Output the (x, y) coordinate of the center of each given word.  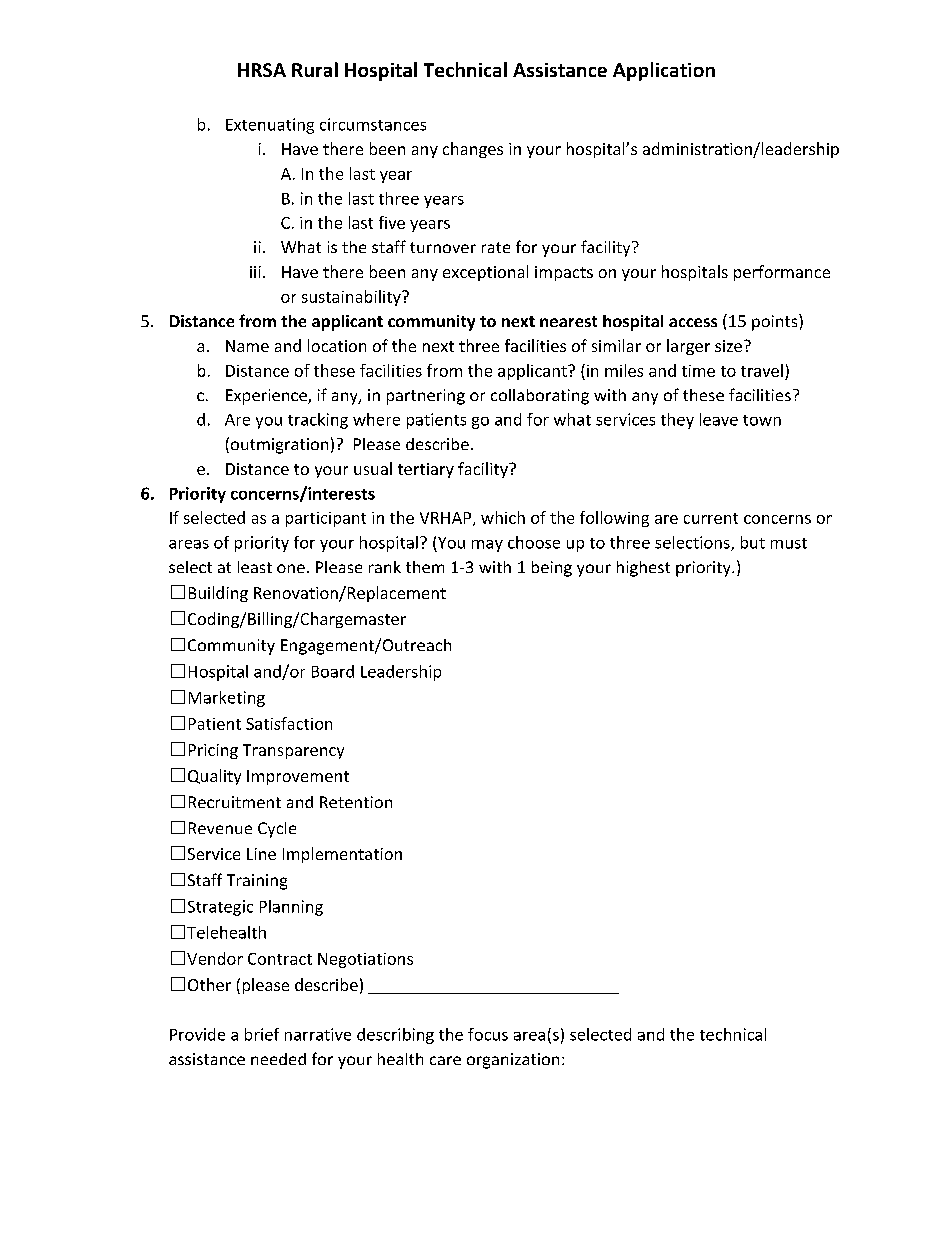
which (503, 517)
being (552, 569)
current (711, 518)
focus (488, 1034)
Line (261, 854)
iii (255, 272)
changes (473, 150)
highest (643, 569)
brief (262, 1034)
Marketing (227, 699)
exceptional (485, 273)
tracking (318, 421)
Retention (356, 802)
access (693, 322)
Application (664, 71)
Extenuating (270, 126)
